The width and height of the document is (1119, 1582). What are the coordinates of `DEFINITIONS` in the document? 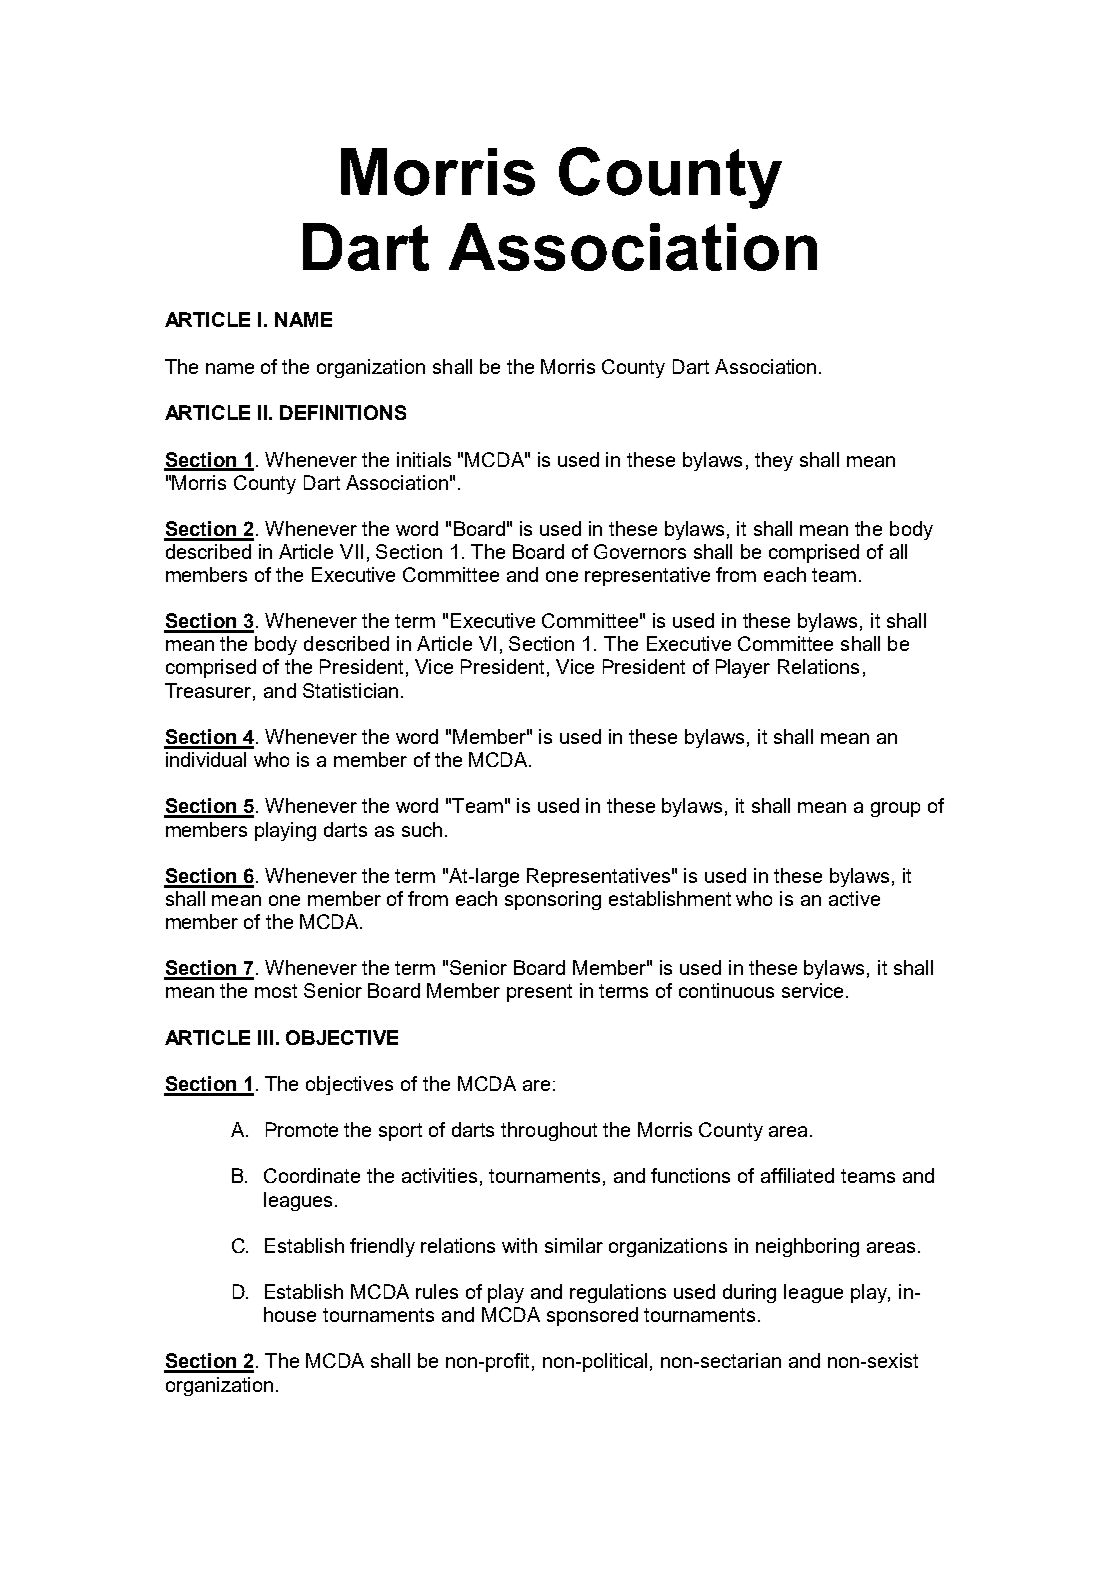 It's located at (343, 412).
